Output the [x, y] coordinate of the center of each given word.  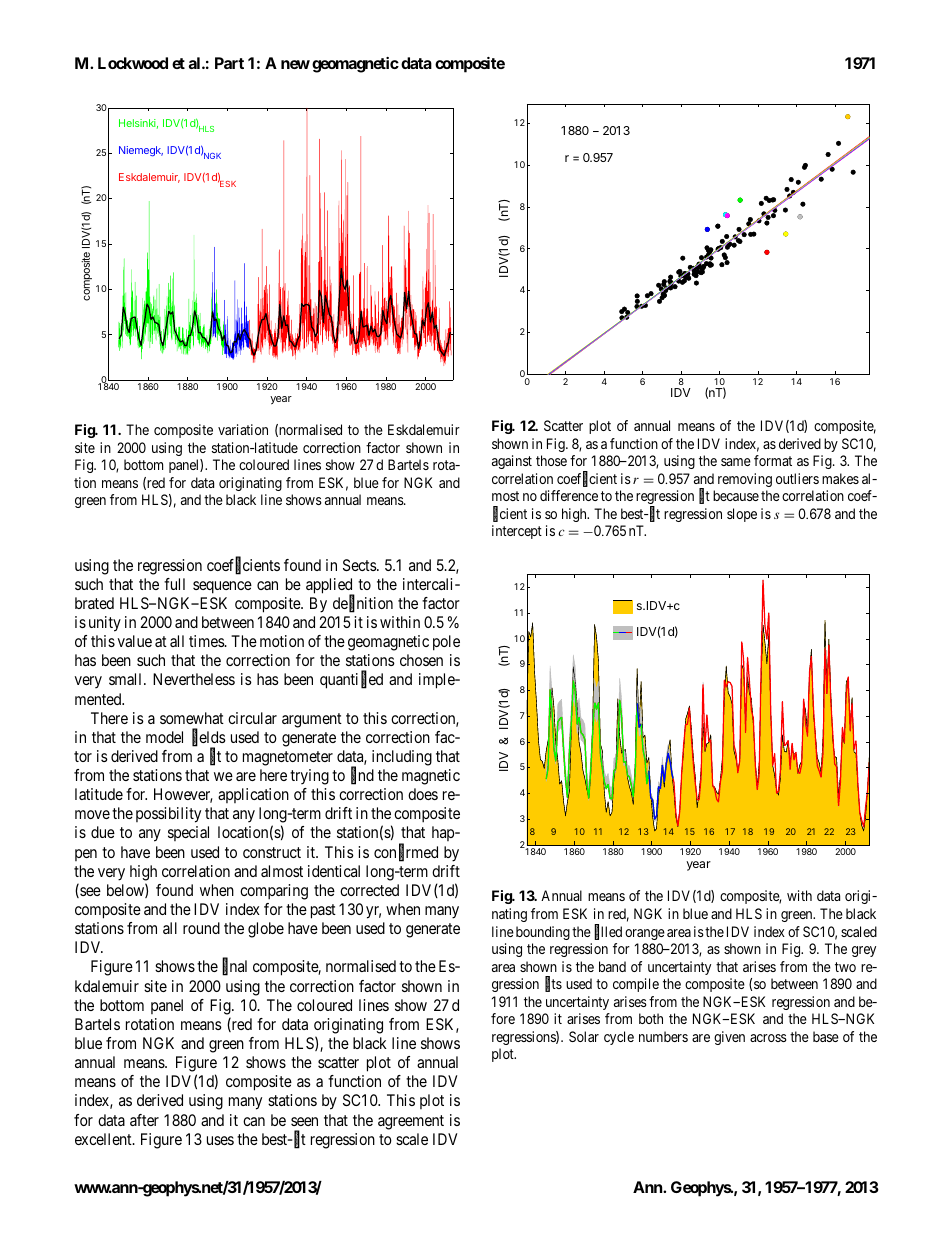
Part [229, 63]
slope [742, 515]
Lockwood [133, 63]
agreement [411, 1122]
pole [446, 643]
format [773, 460]
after [144, 1120]
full [174, 584]
